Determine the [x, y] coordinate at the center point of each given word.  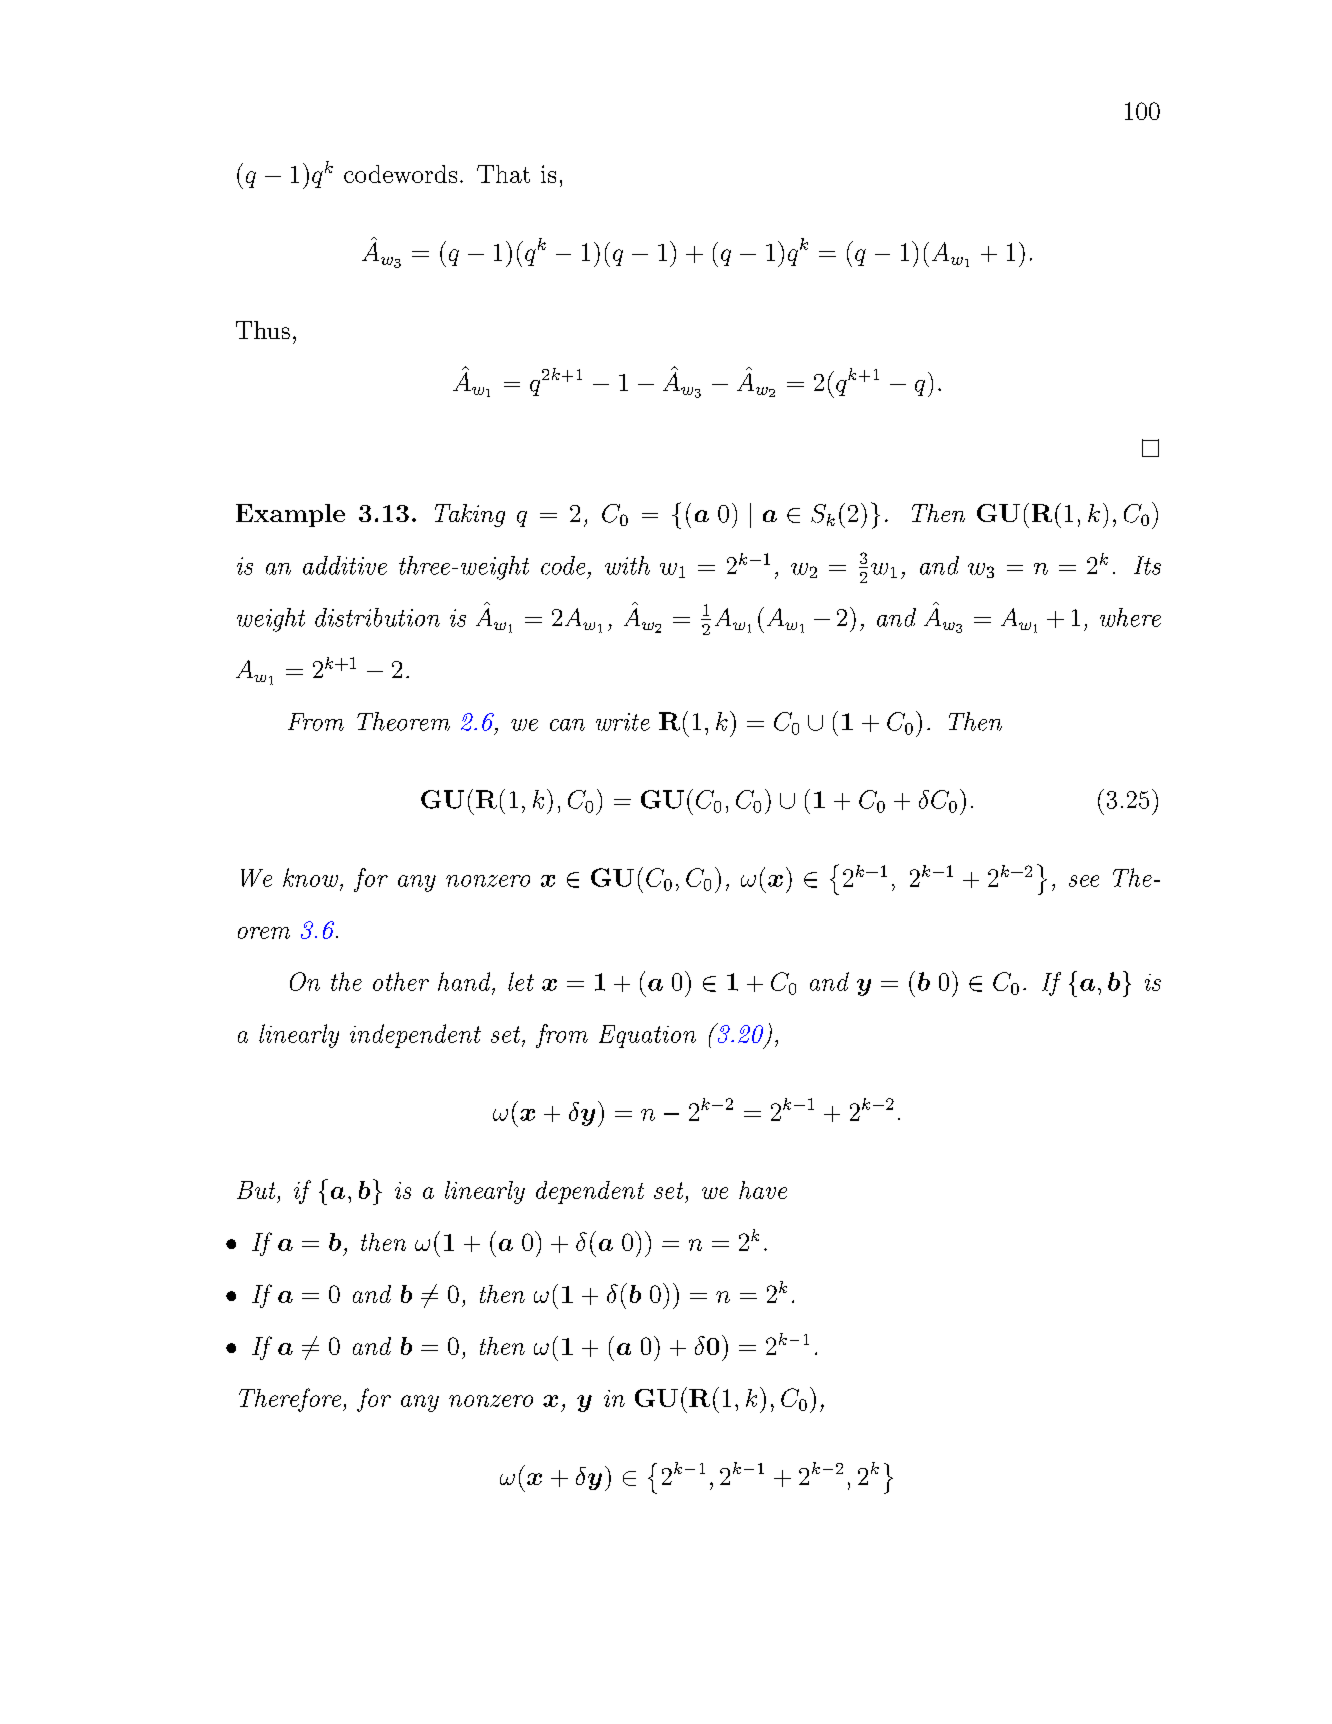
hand [465, 981]
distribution [377, 617]
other [401, 981]
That [503, 174]
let [521, 981]
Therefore [290, 1400]
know [310, 877]
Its [1147, 565]
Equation [647, 1036]
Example [290, 515]
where [1130, 617]
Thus [263, 330]
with [627, 565]
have [763, 1190]
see [1084, 881]
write [623, 722]
